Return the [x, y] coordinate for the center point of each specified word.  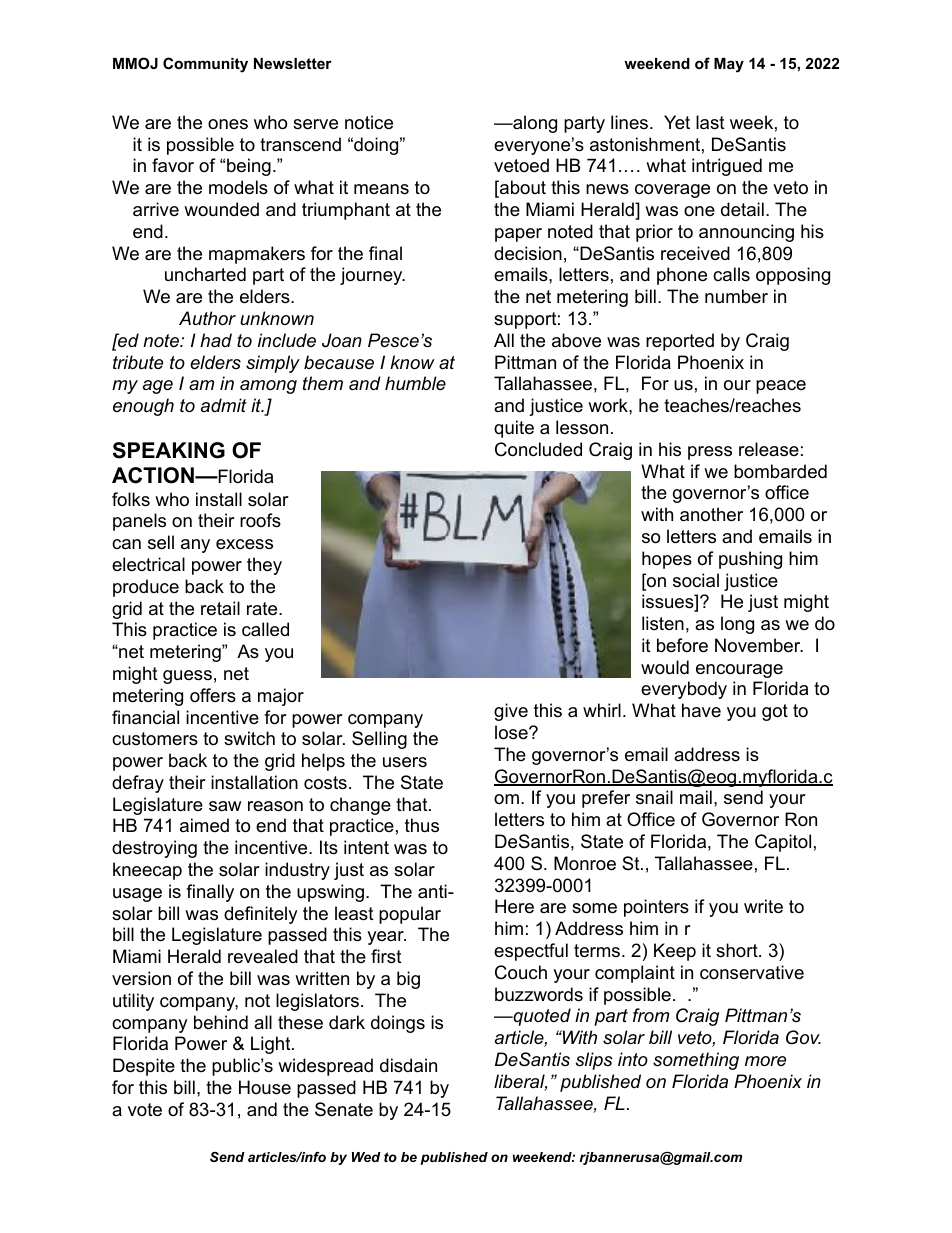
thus [422, 825]
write [763, 906]
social [696, 580]
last [710, 122]
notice [369, 122]
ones [228, 124]
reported [680, 342]
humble [415, 383]
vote [145, 1110]
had [216, 340]
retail [220, 608]
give [511, 712]
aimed [204, 825]
